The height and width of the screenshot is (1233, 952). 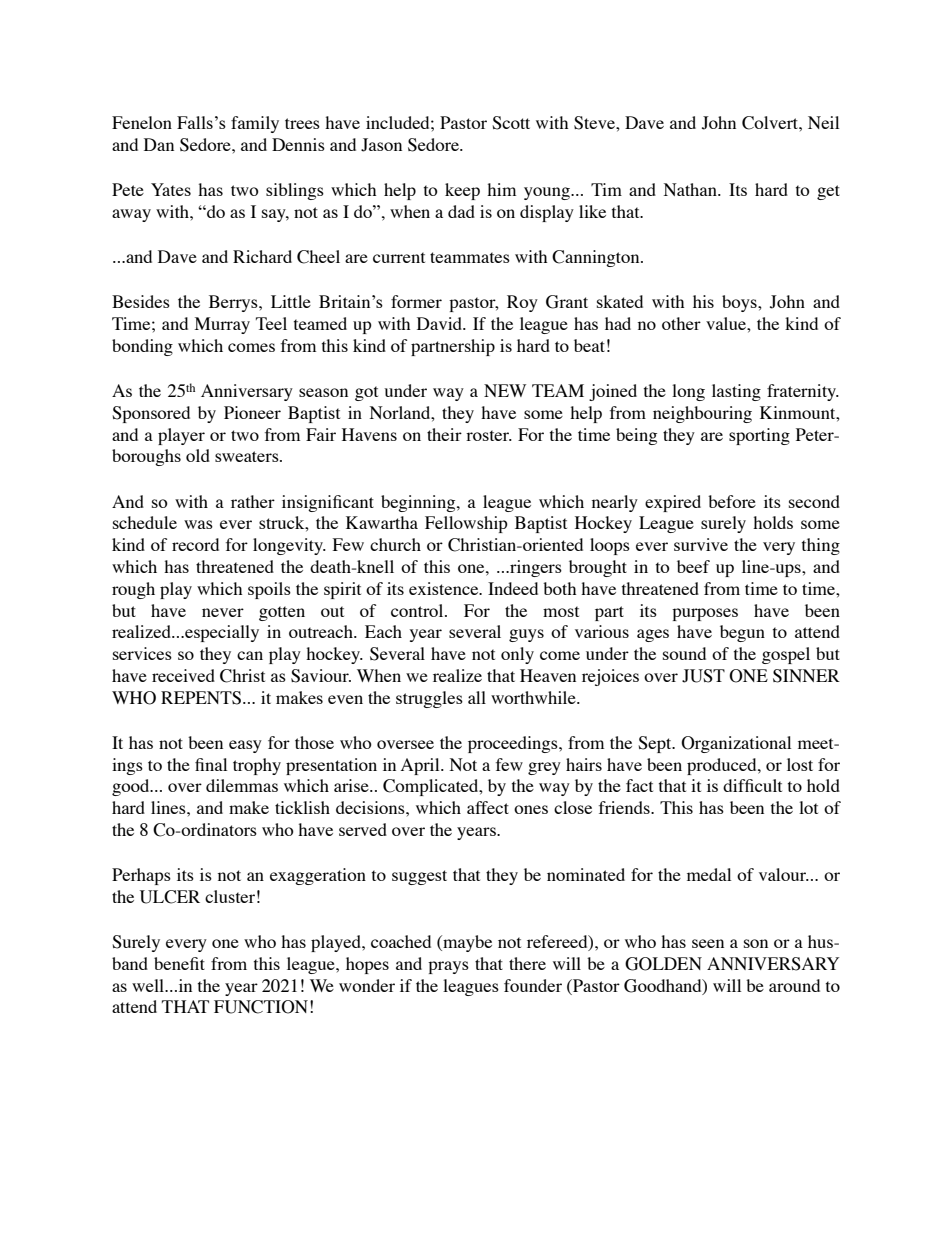 I want to click on final, so click(x=211, y=764).
